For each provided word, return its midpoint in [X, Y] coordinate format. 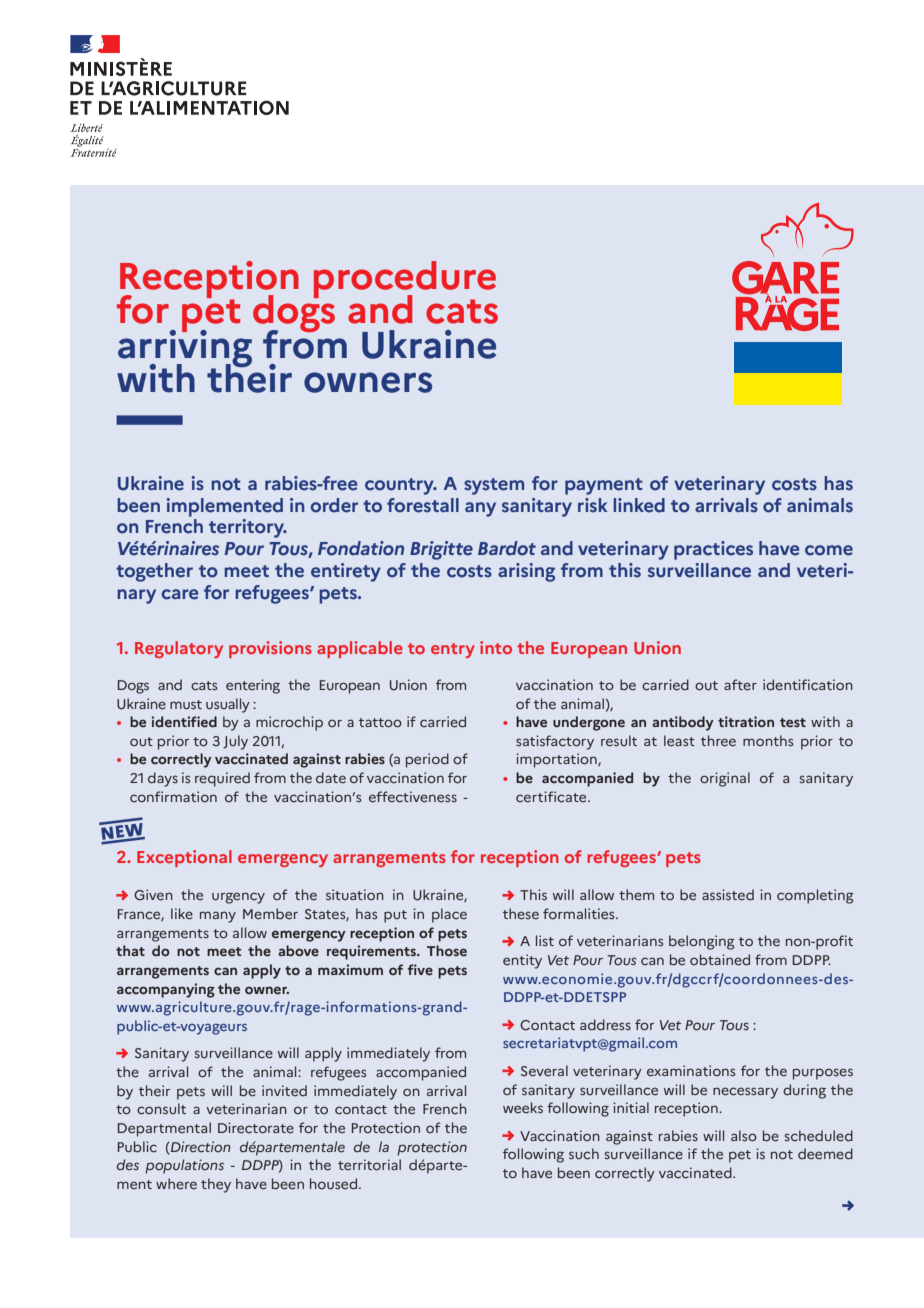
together [154, 572]
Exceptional [184, 858]
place [449, 915]
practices [713, 550]
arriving [185, 348]
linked [639, 505]
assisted [728, 895]
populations [184, 1166]
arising [526, 572]
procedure [405, 281]
